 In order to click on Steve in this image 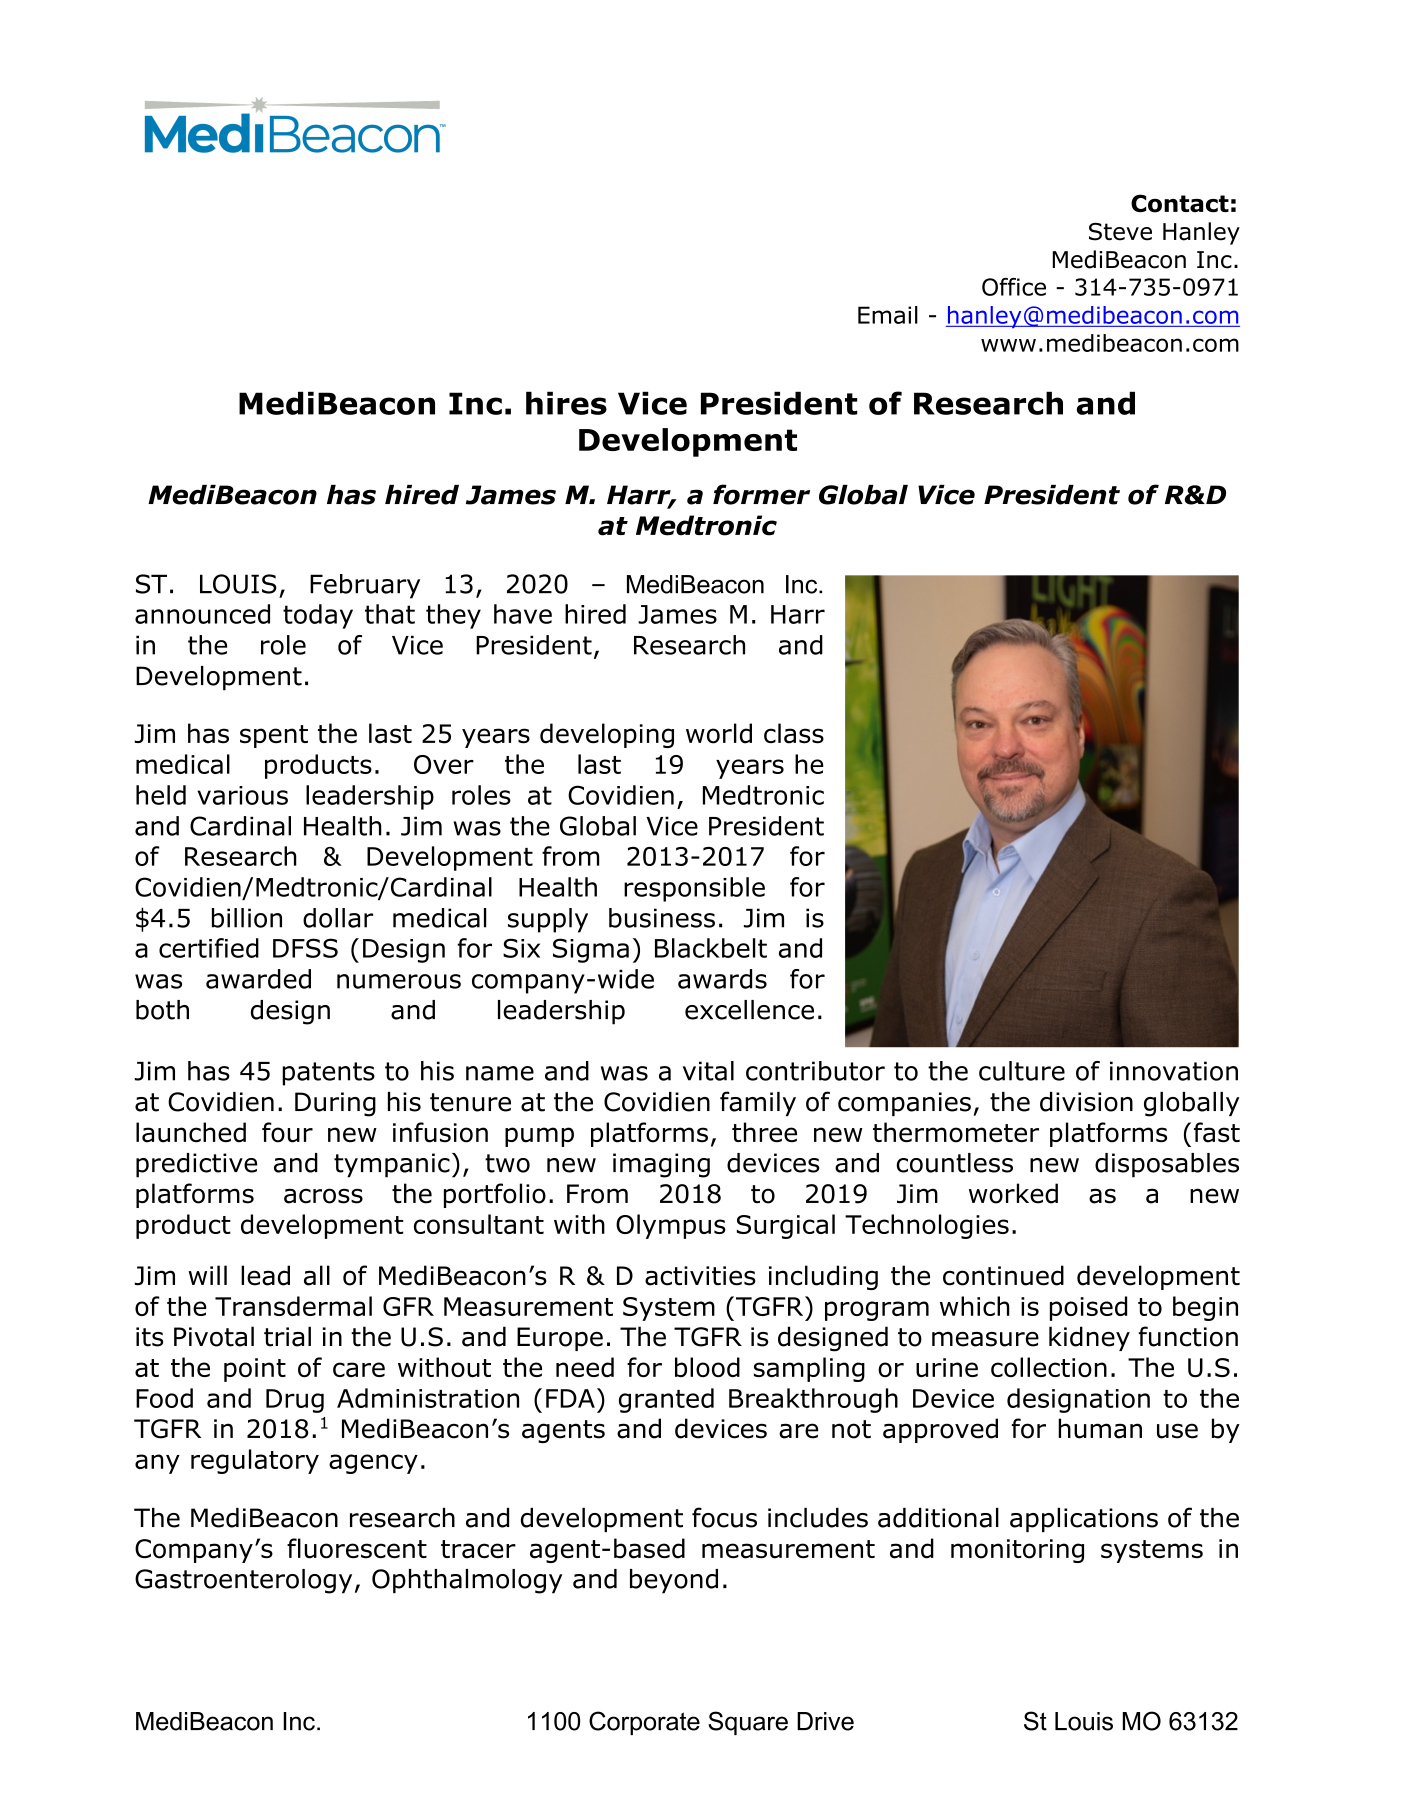, I will do `click(1120, 232)`.
